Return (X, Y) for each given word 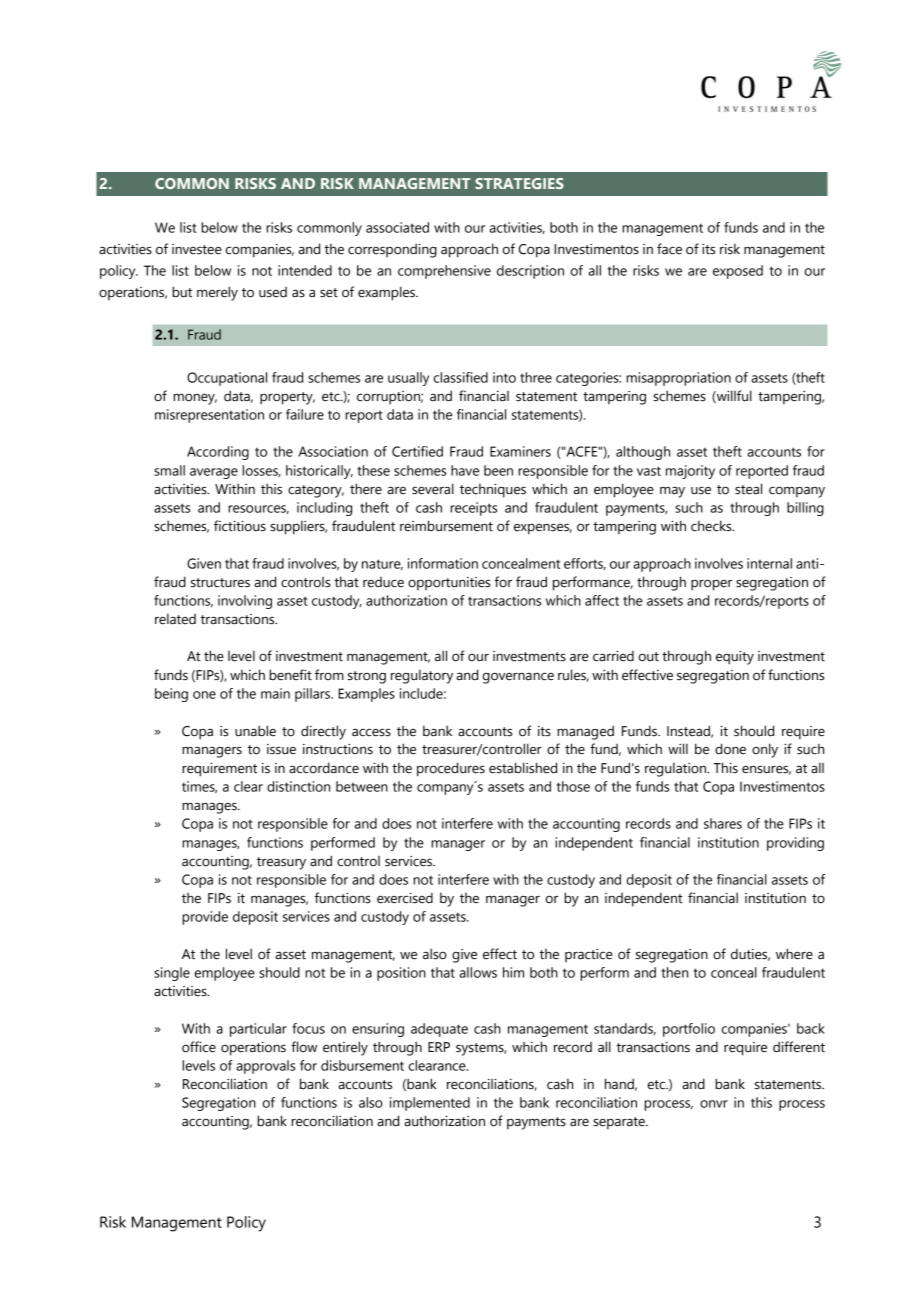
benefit (290, 675)
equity (735, 658)
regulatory (422, 676)
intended (305, 270)
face (669, 249)
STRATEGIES (519, 183)
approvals (265, 1067)
